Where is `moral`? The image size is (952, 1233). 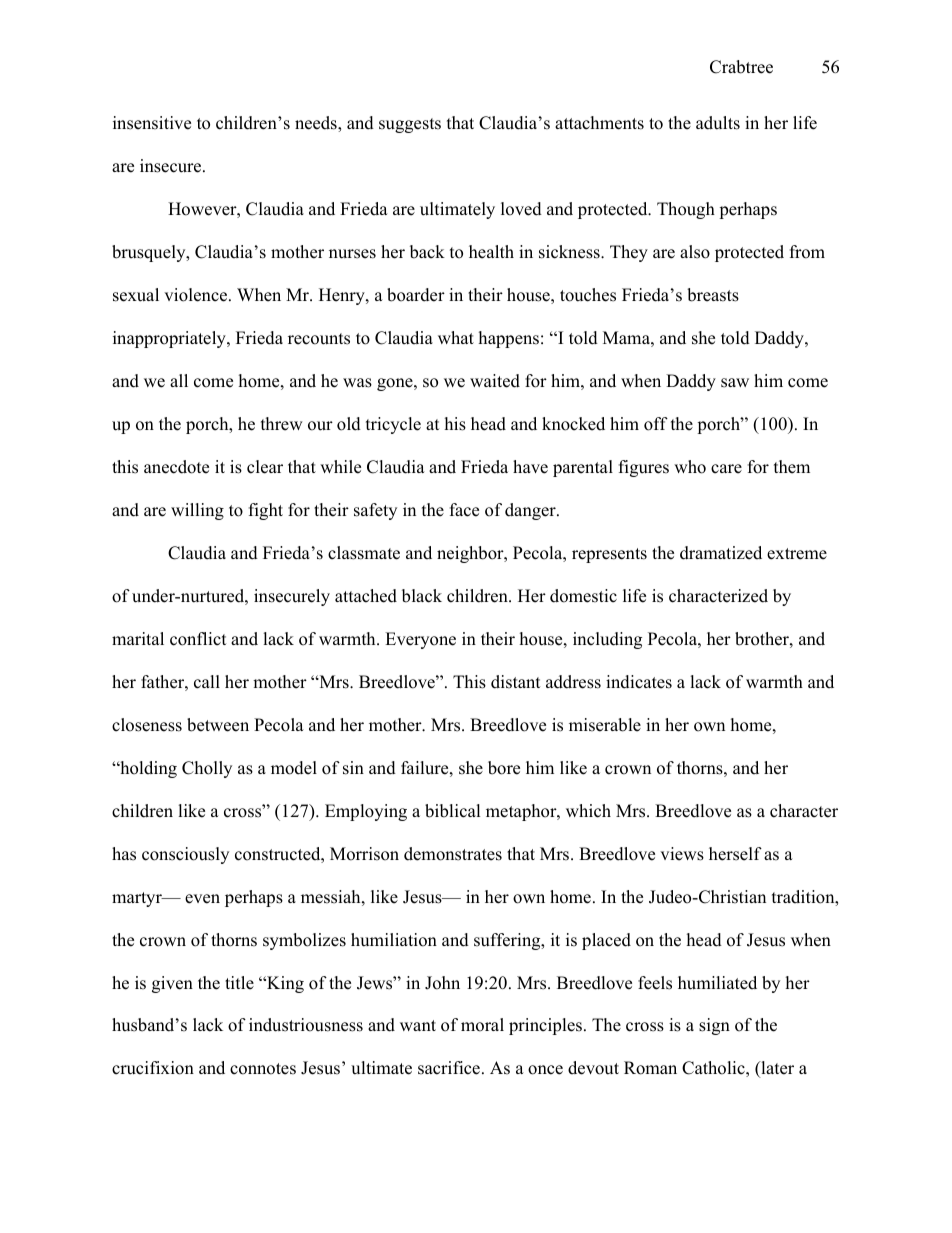
moral is located at coordinates (482, 1025).
